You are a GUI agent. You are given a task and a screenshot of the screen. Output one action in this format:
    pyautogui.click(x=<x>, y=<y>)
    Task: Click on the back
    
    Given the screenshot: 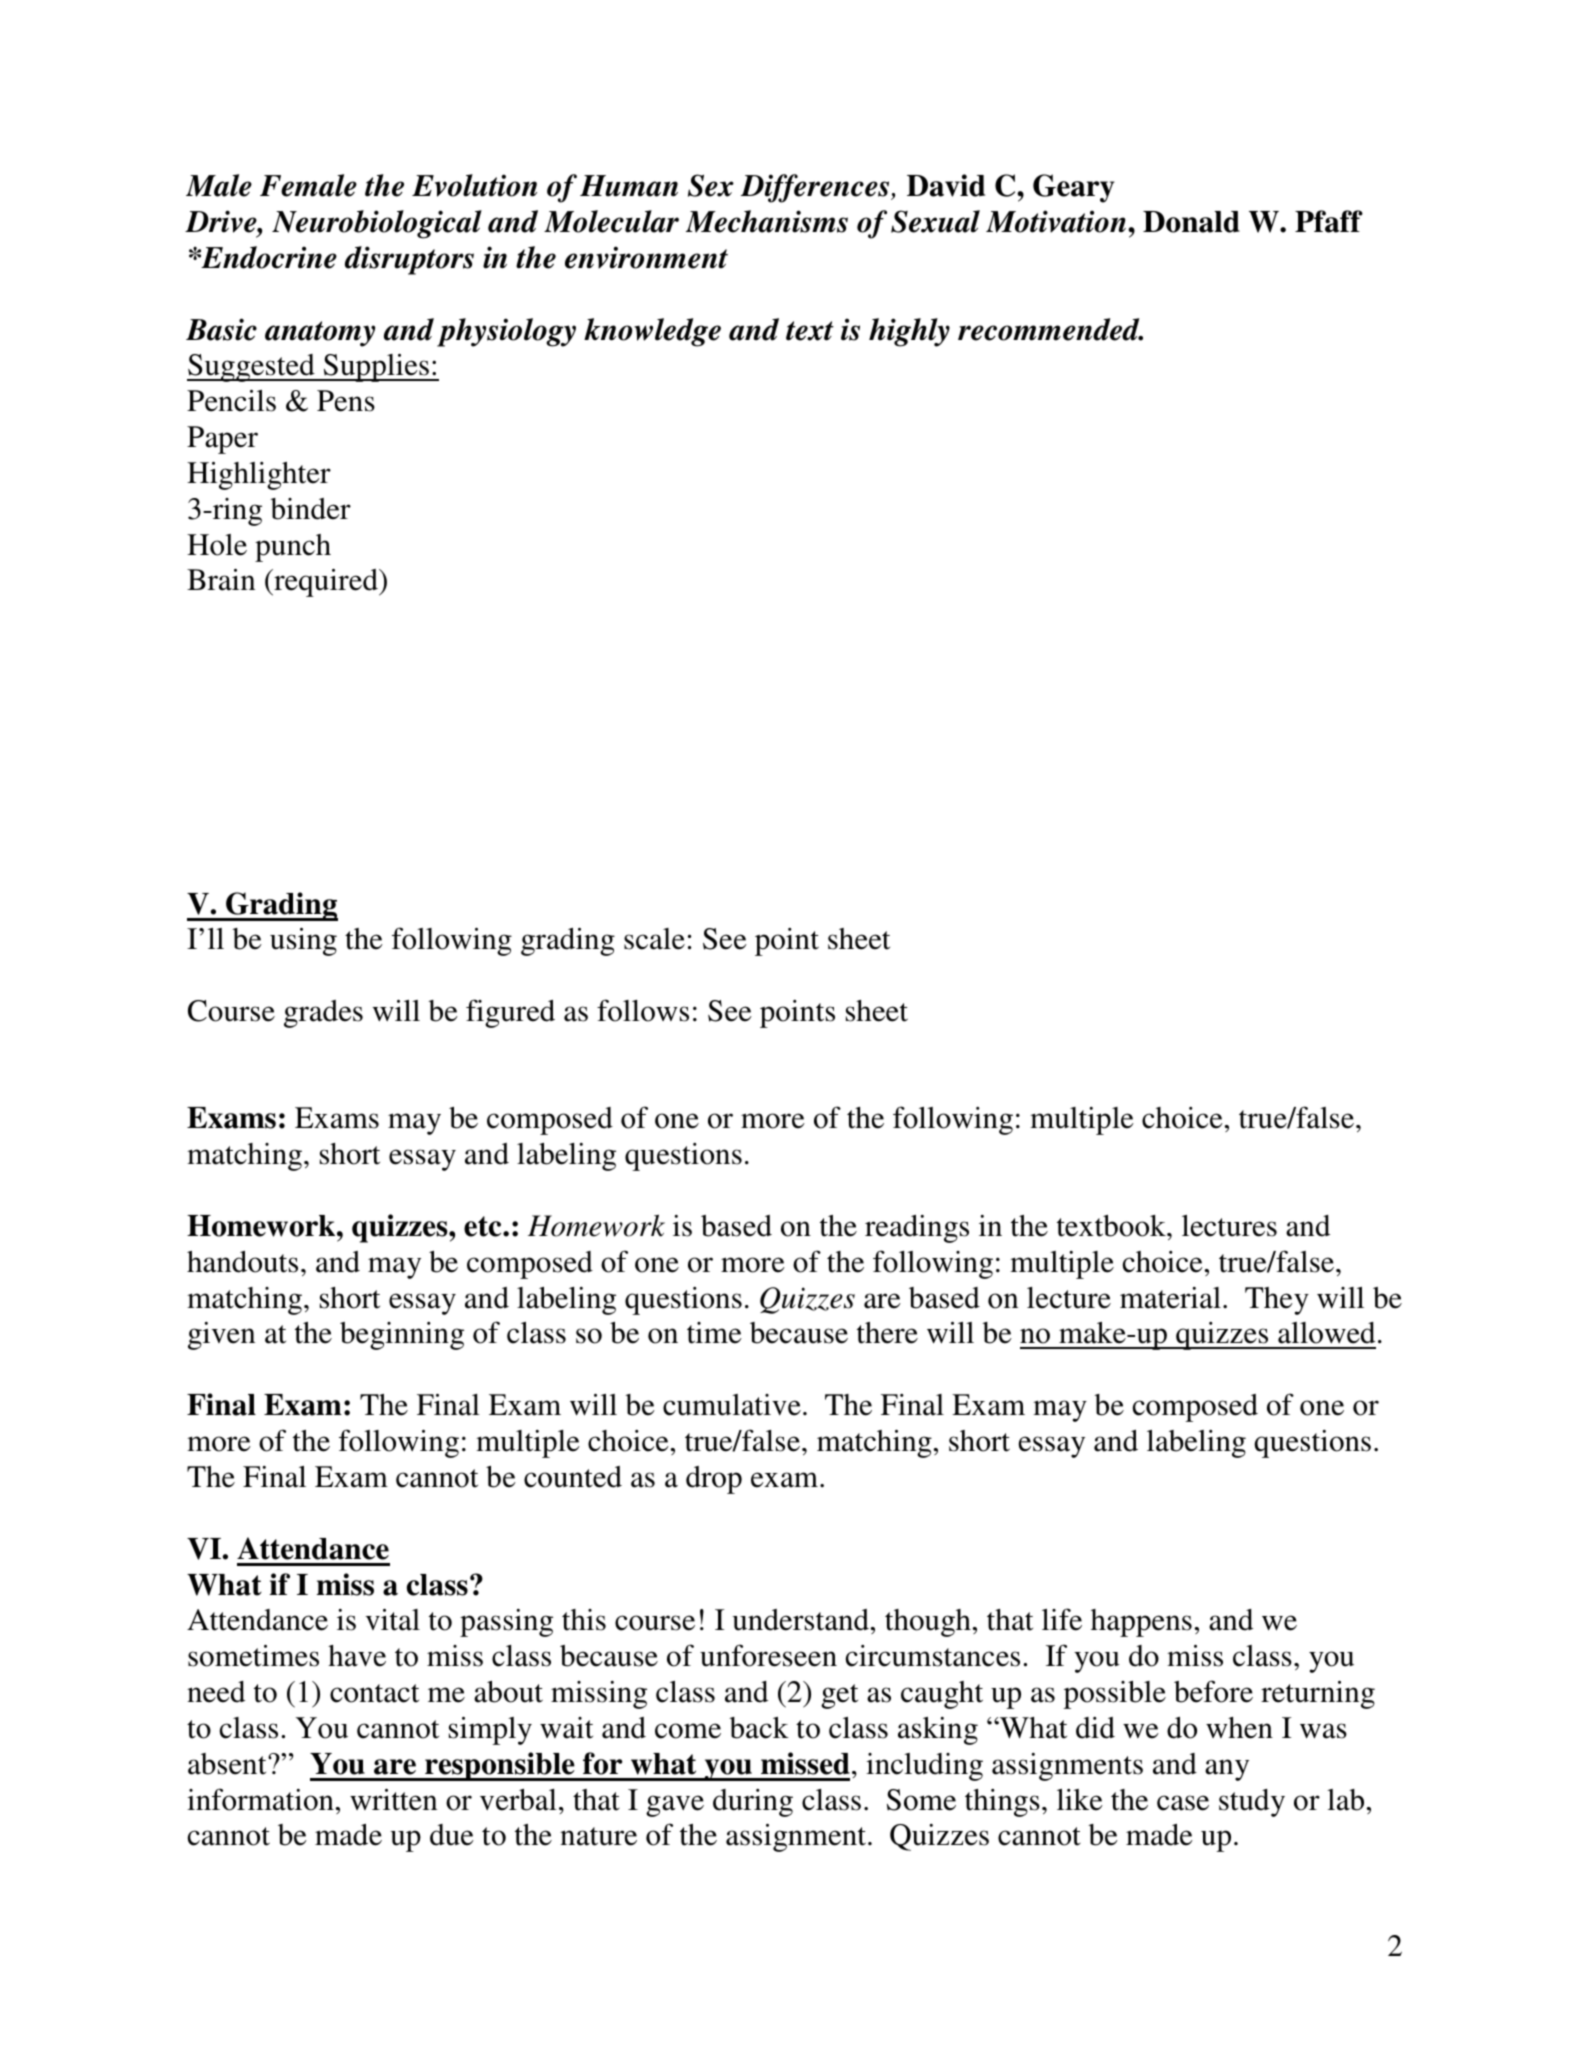 What is the action you would take?
    pyautogui.click(x=759, y=1728)
